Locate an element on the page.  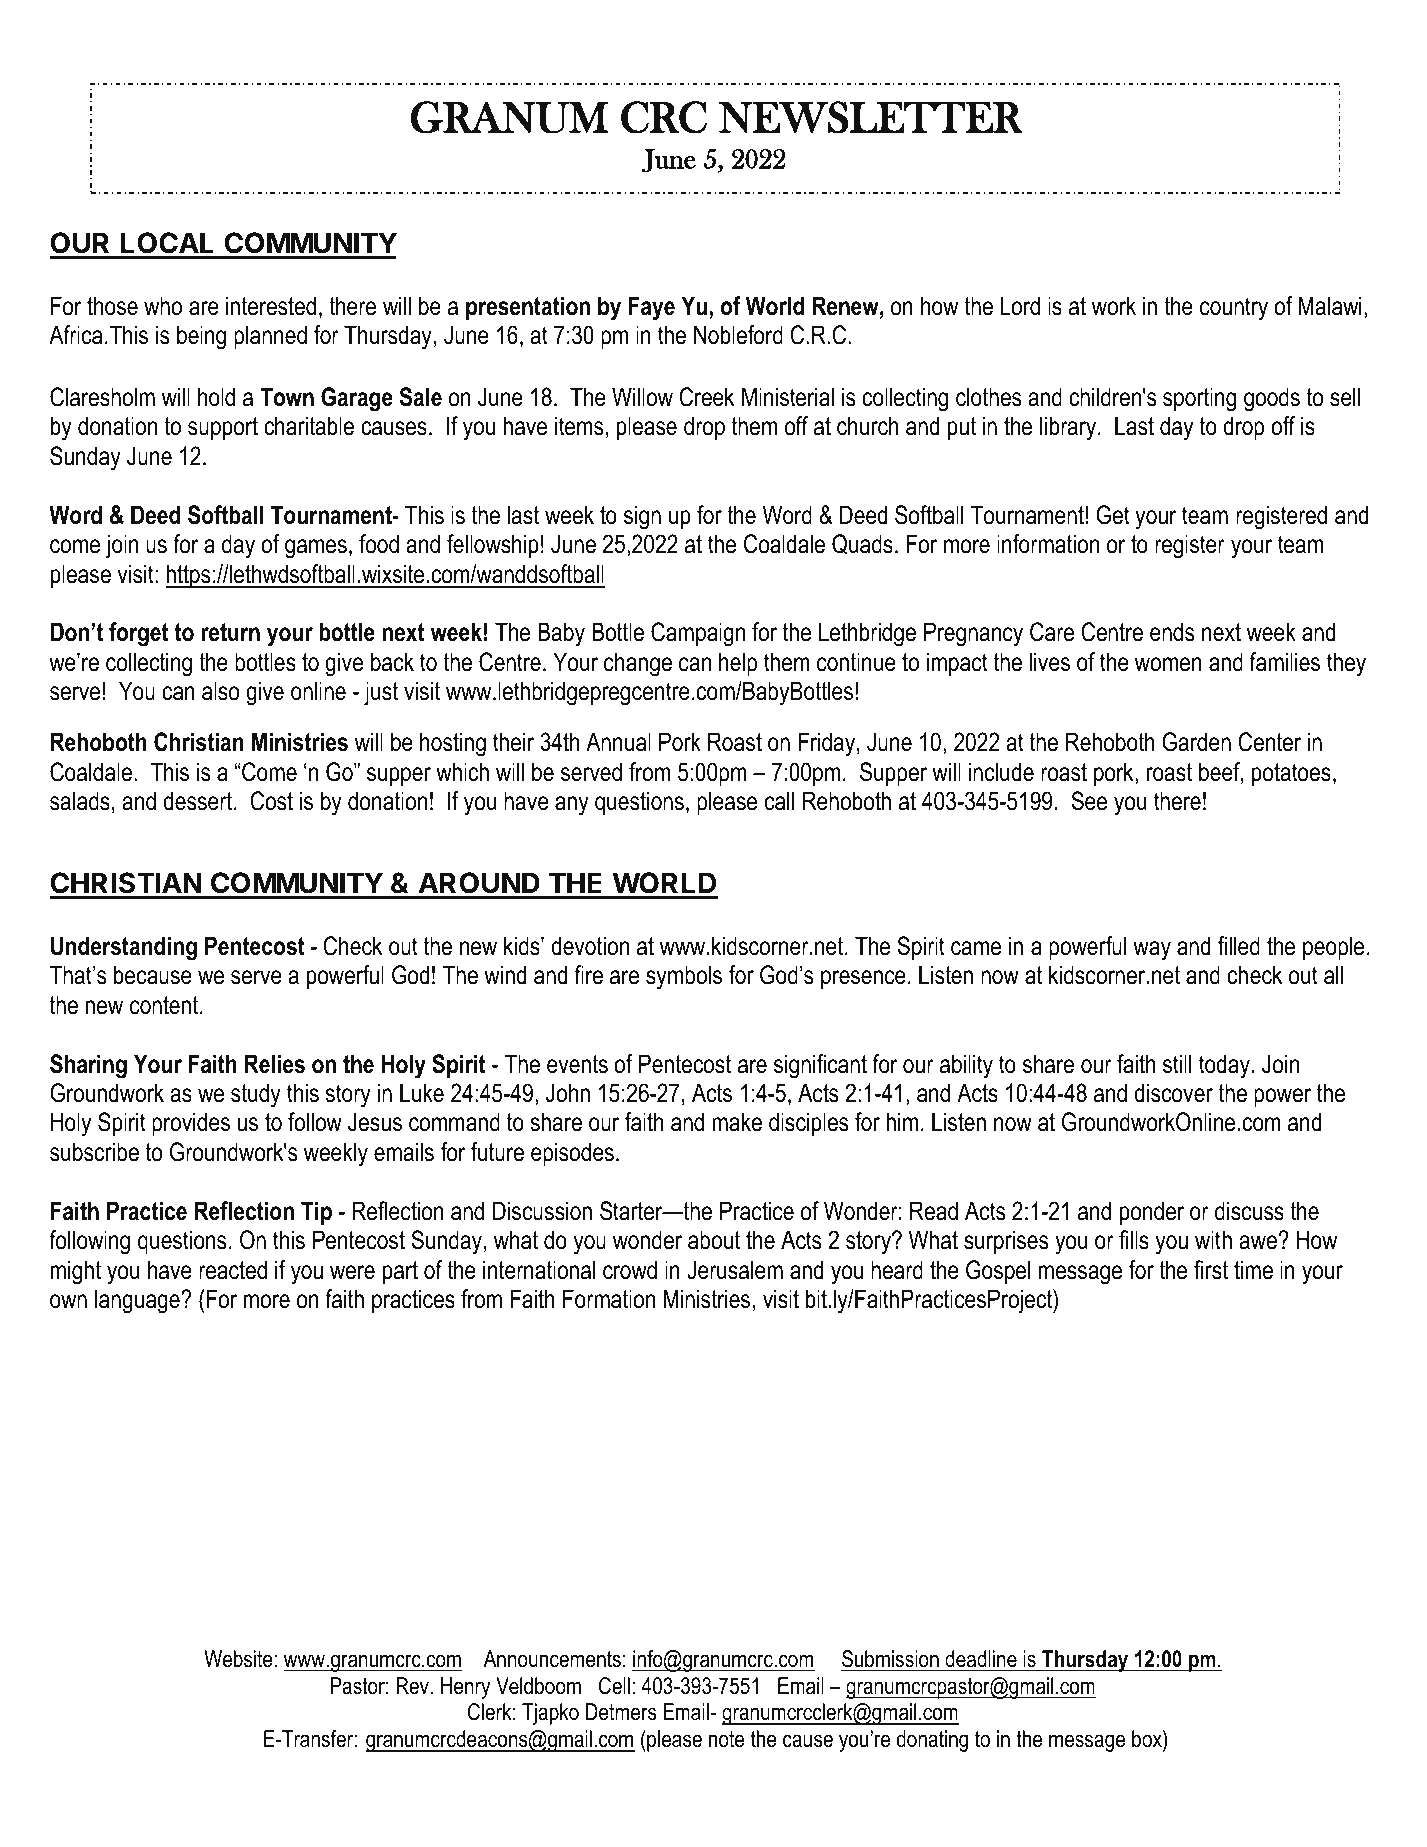
interested is located at coordinates (271, 306).
